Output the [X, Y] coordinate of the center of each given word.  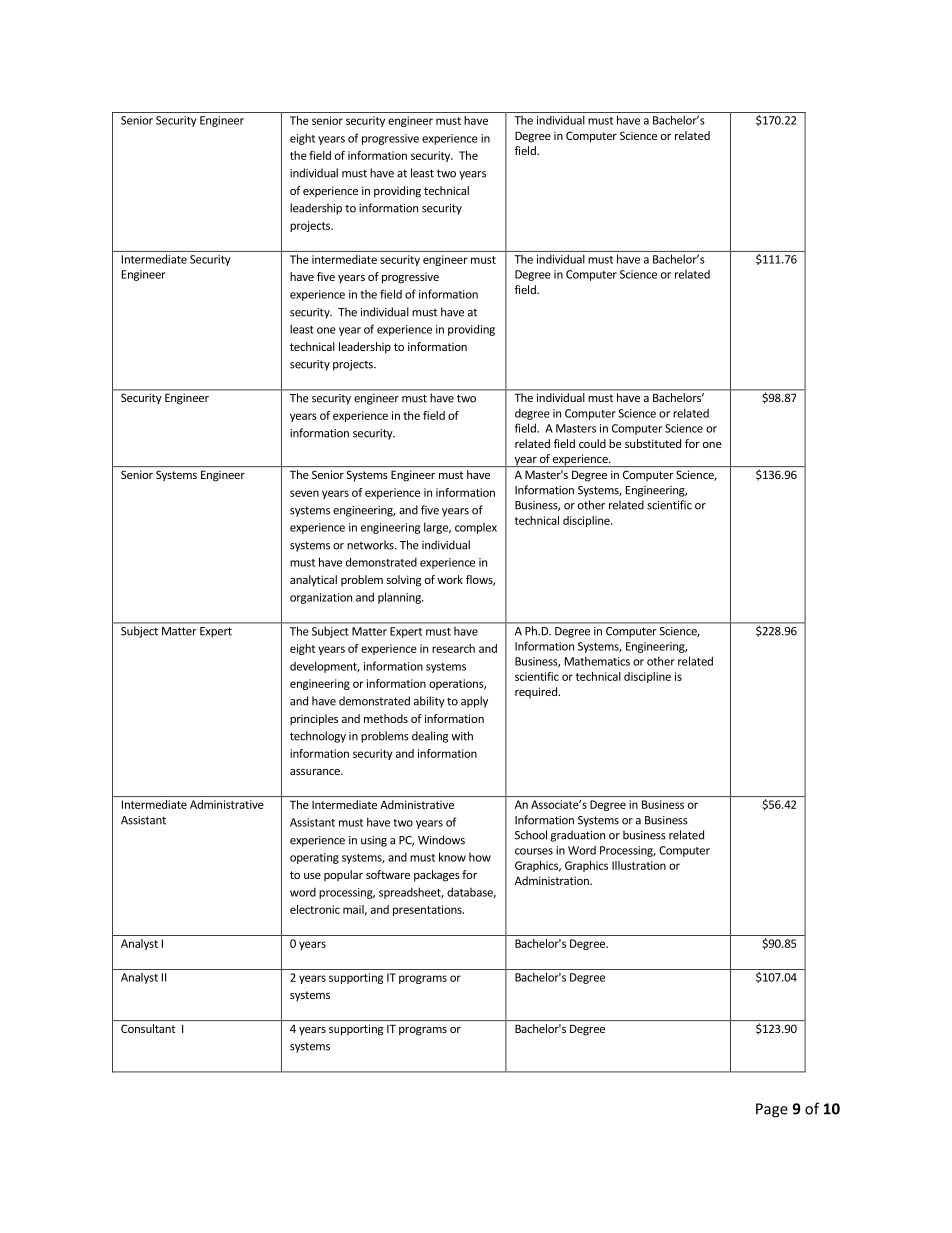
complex [476, 528]
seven [304, 493]
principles [314, 720]
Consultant [148, 1028]
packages [437, 876]
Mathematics [597, 661]
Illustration [639, 865]
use [312, 876]
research [453, 648]
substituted [653, 443]
